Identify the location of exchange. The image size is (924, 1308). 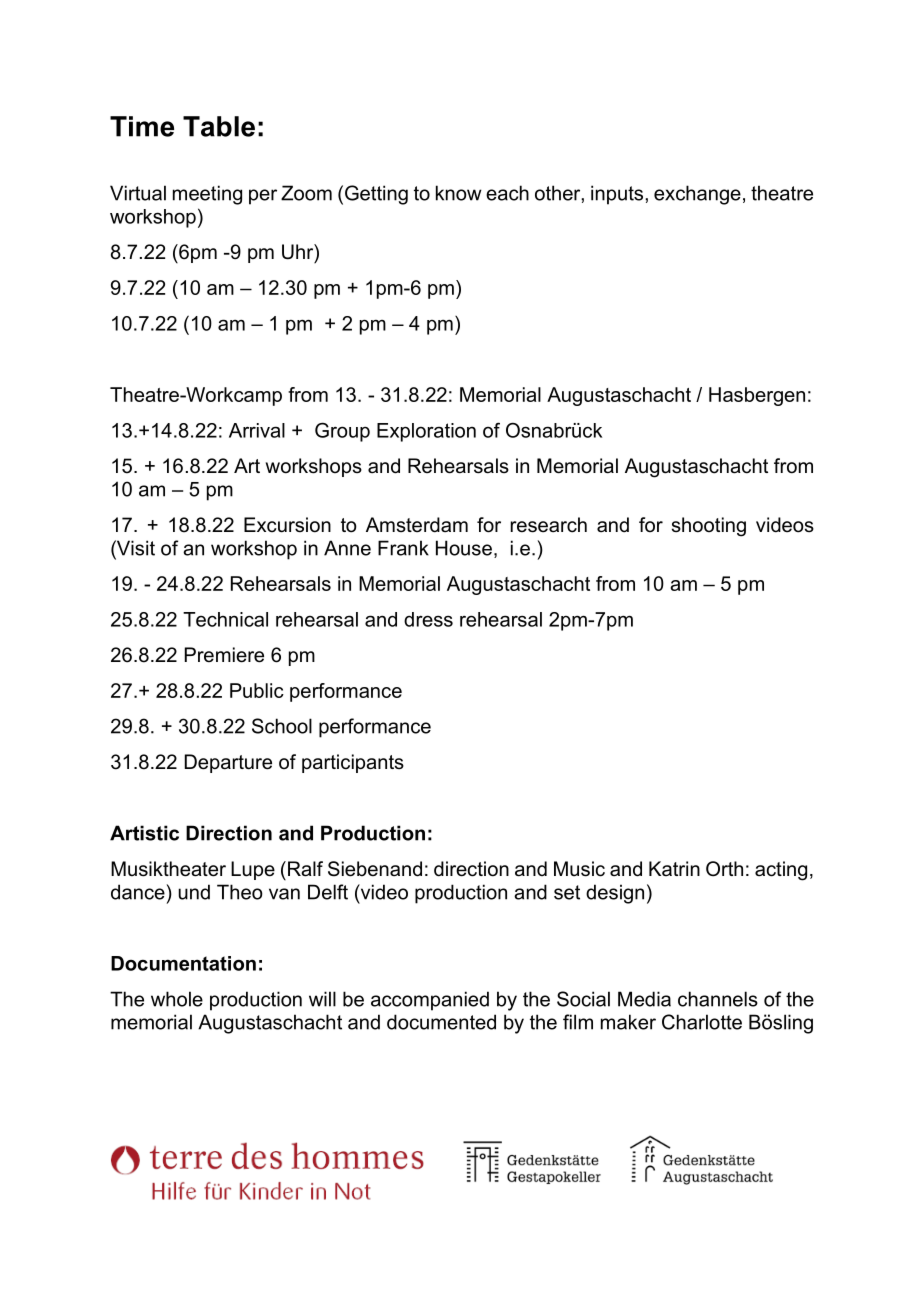
(697, 195).
